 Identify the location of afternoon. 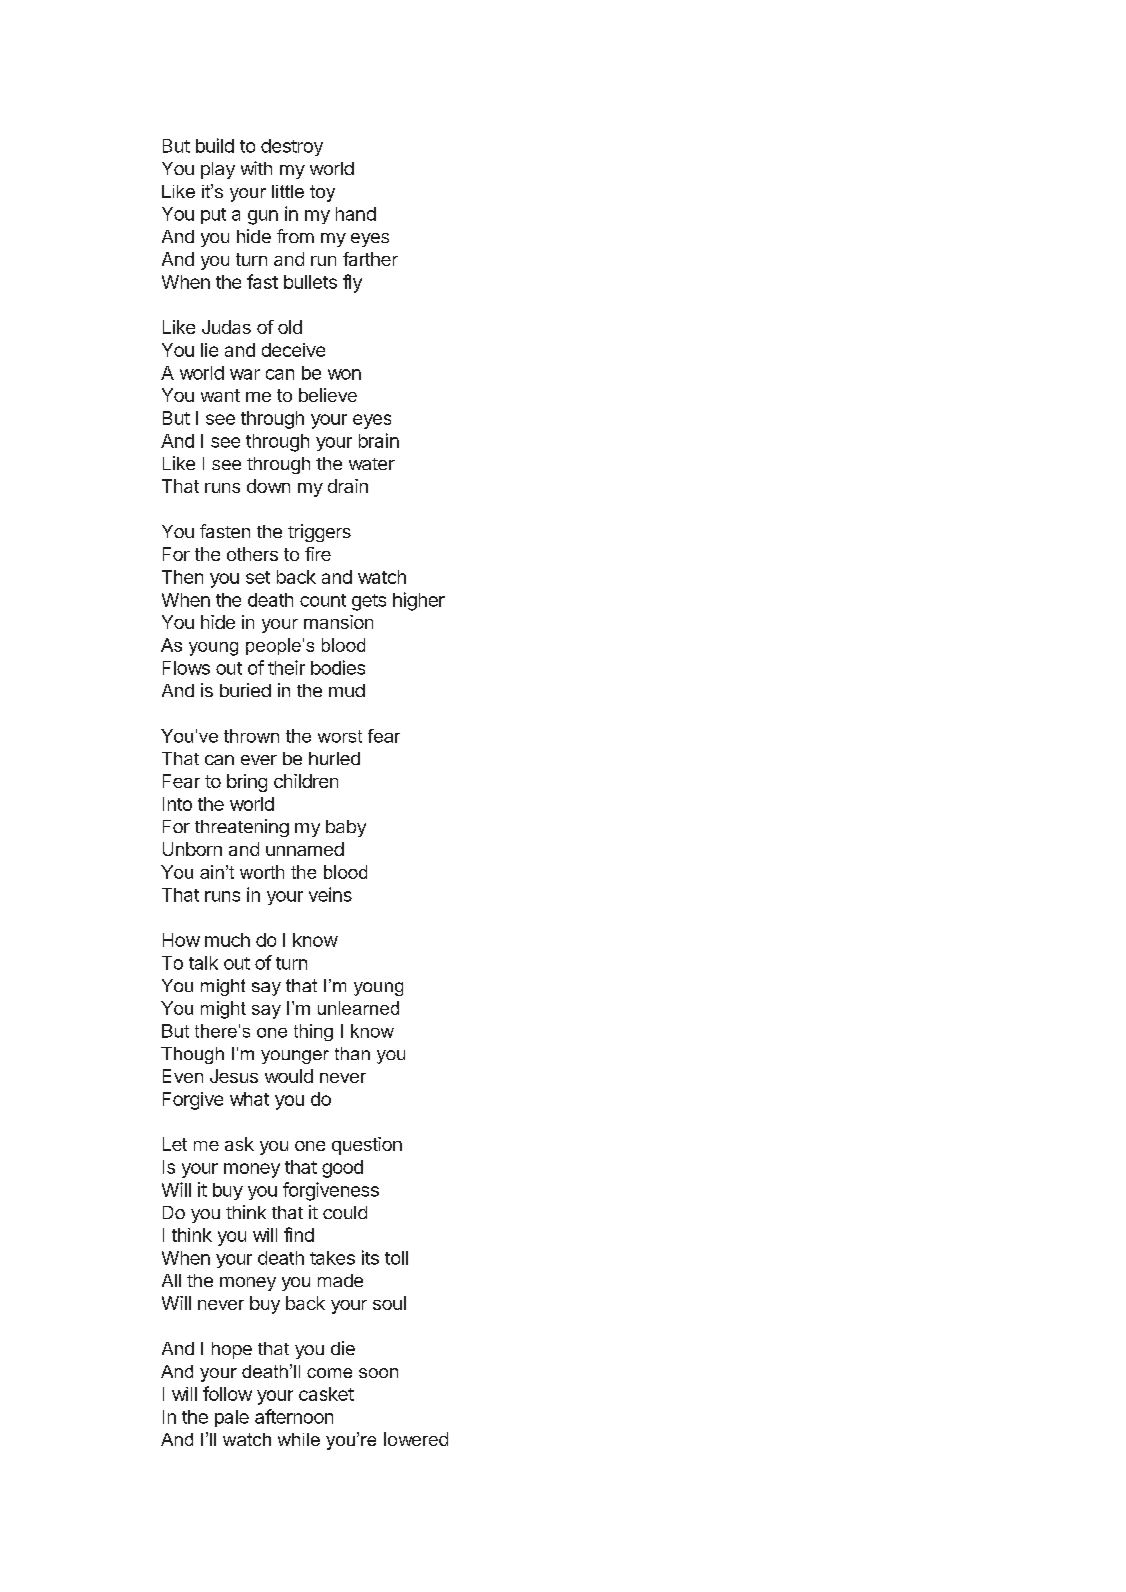
(294, 1416).
